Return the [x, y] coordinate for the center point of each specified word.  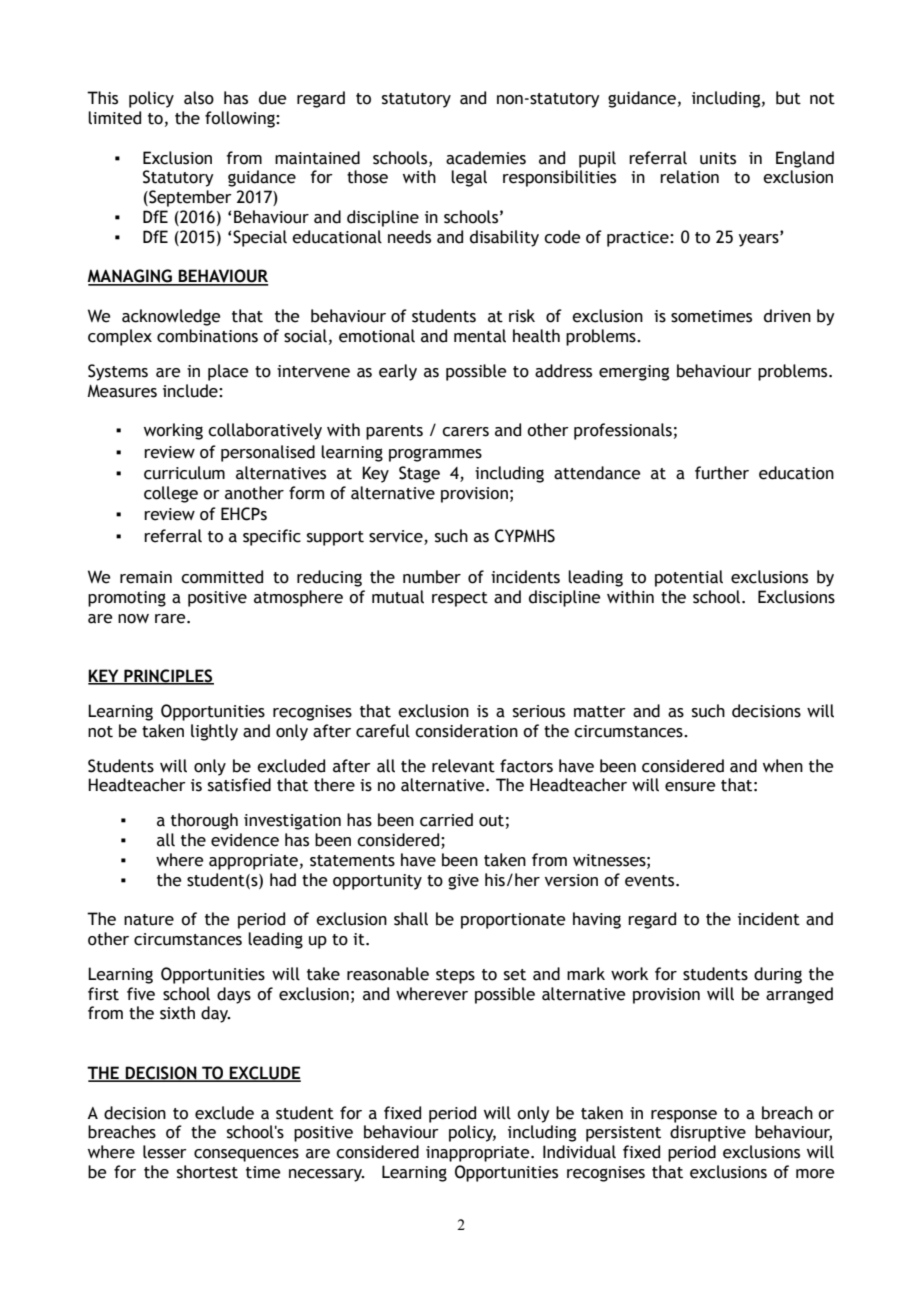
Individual [579, 1152]
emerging [634, 373]
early [398, 372]
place [228, 372]
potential [689, 578]
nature [149, 920]
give [463, 882]
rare [171, 619]
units [718, 158]
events [651, 881]
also [199, 98]
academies [486, 158]
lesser [165, 1152]
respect [460, 599]
